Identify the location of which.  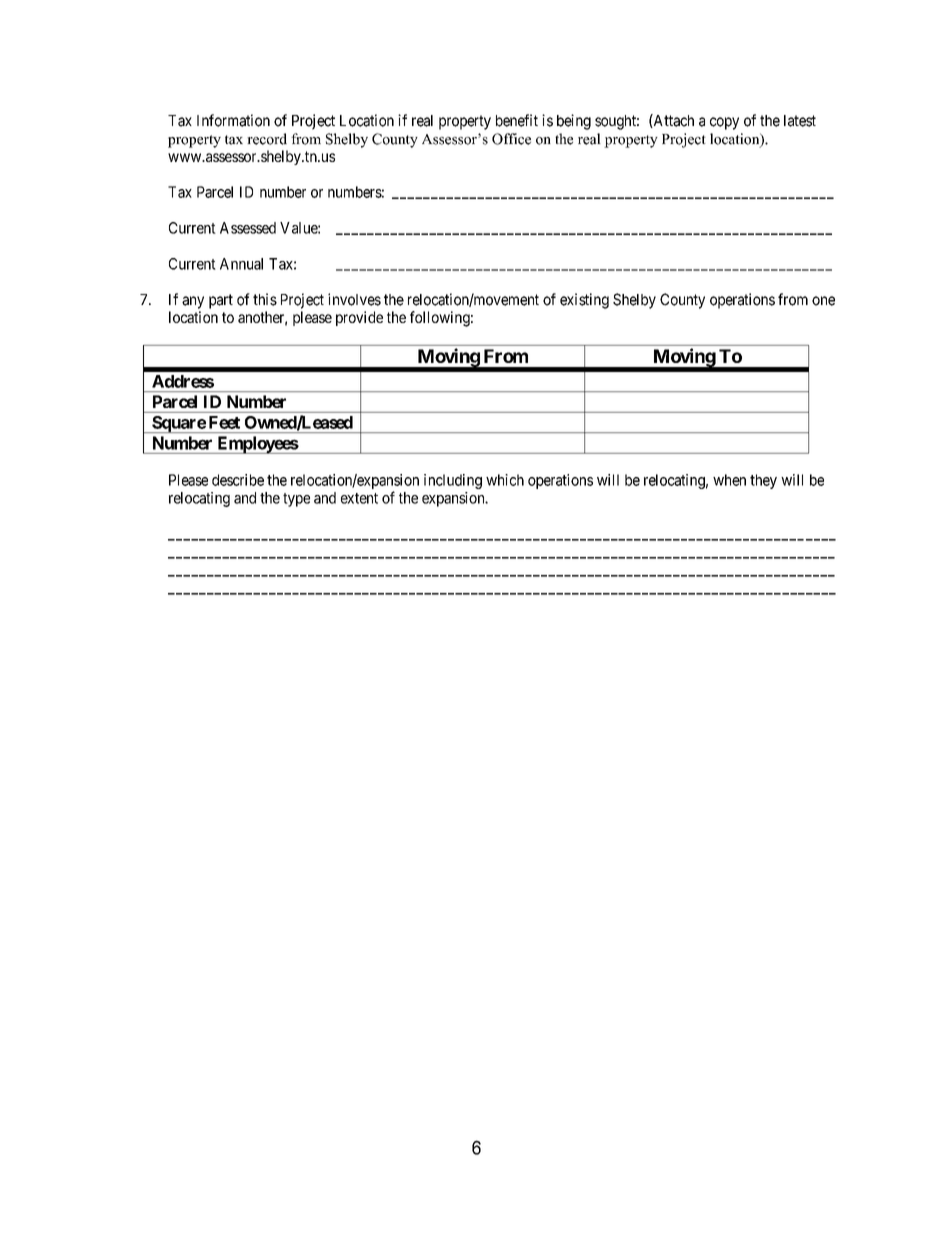
(505, 480).
